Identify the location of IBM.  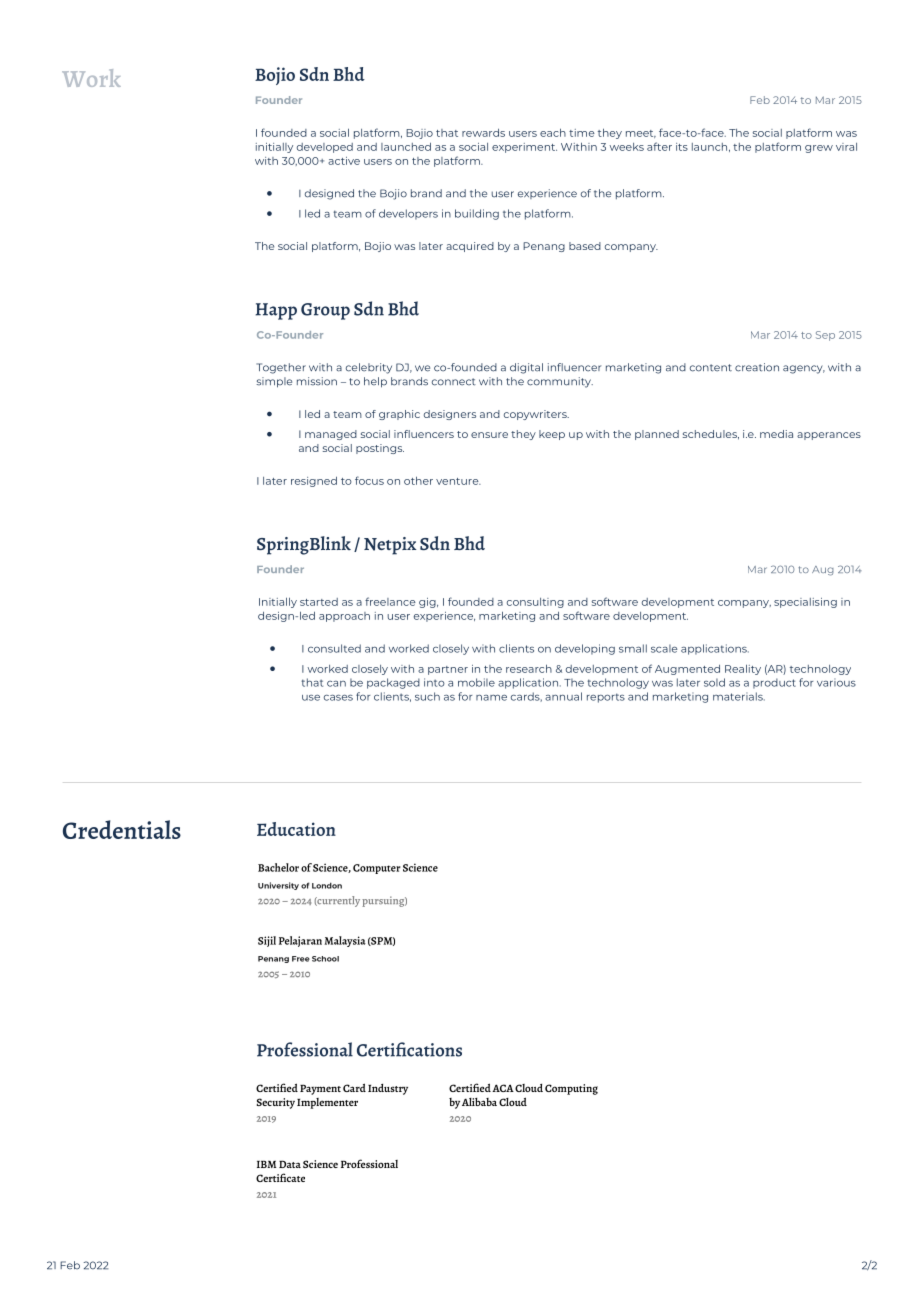
(266, 1164).
